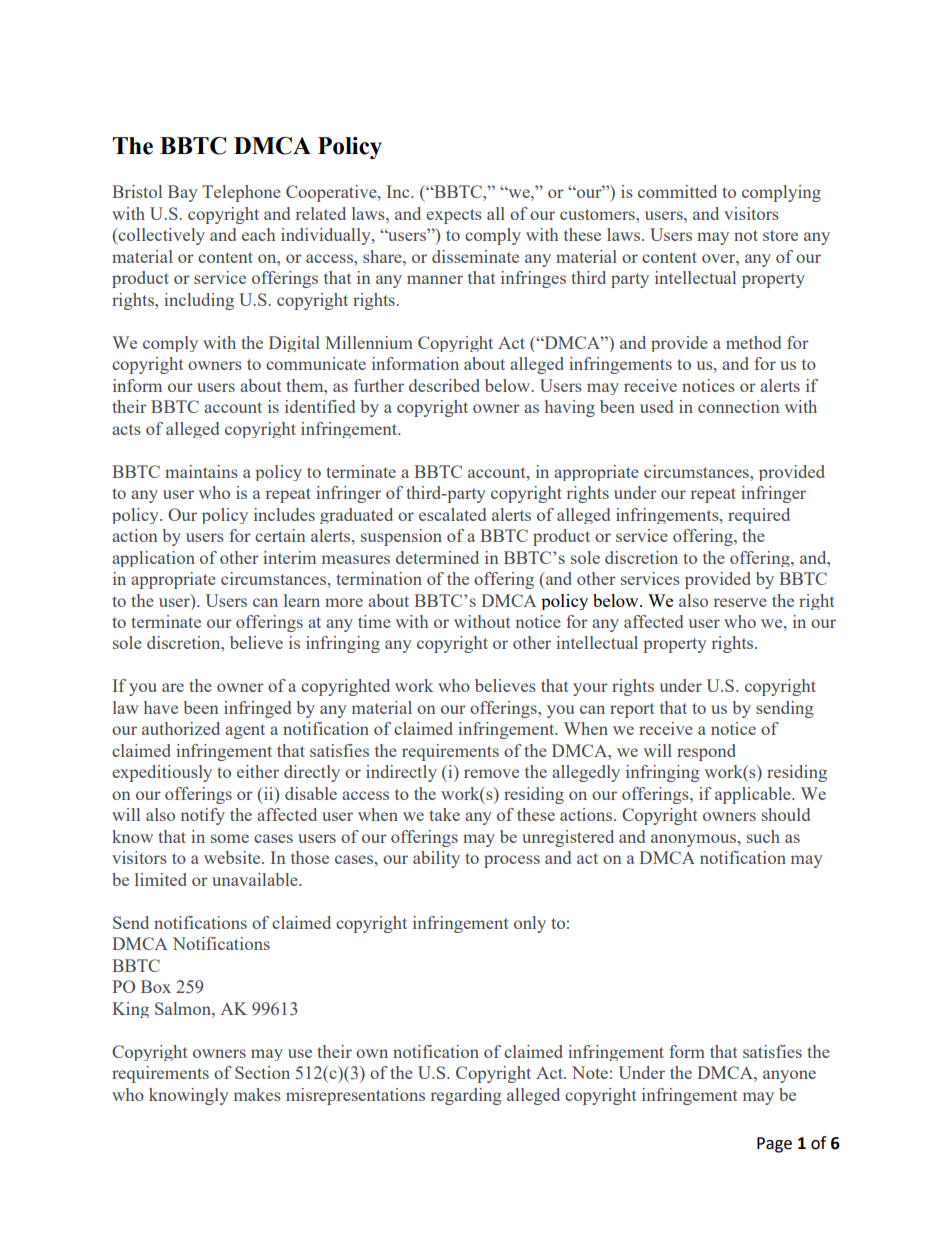 This screenshot has width=952, height=1233. I want to click on time, so click(374, 621).
